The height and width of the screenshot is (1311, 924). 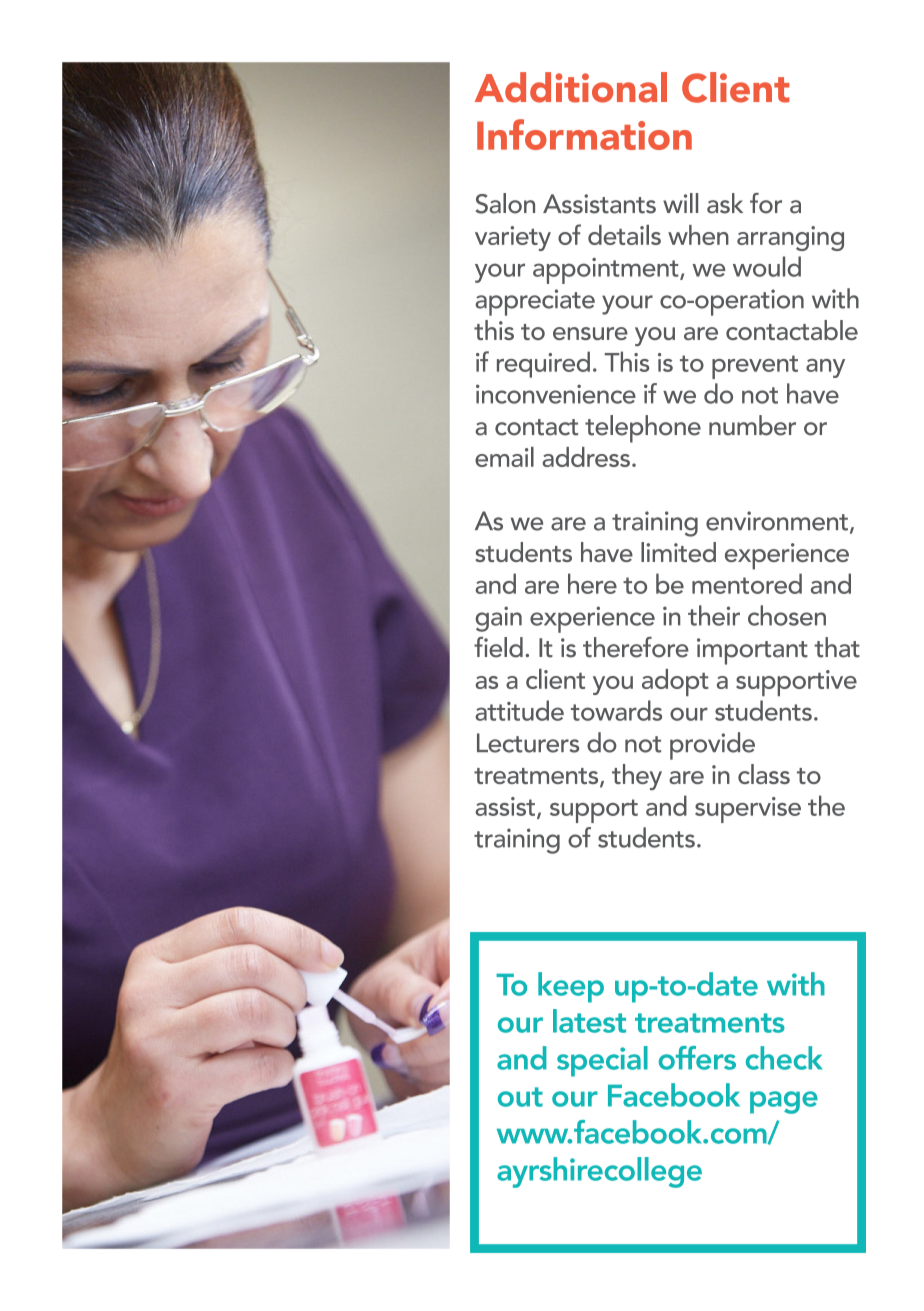 I want to click on will, so click(x=680, y=203).
